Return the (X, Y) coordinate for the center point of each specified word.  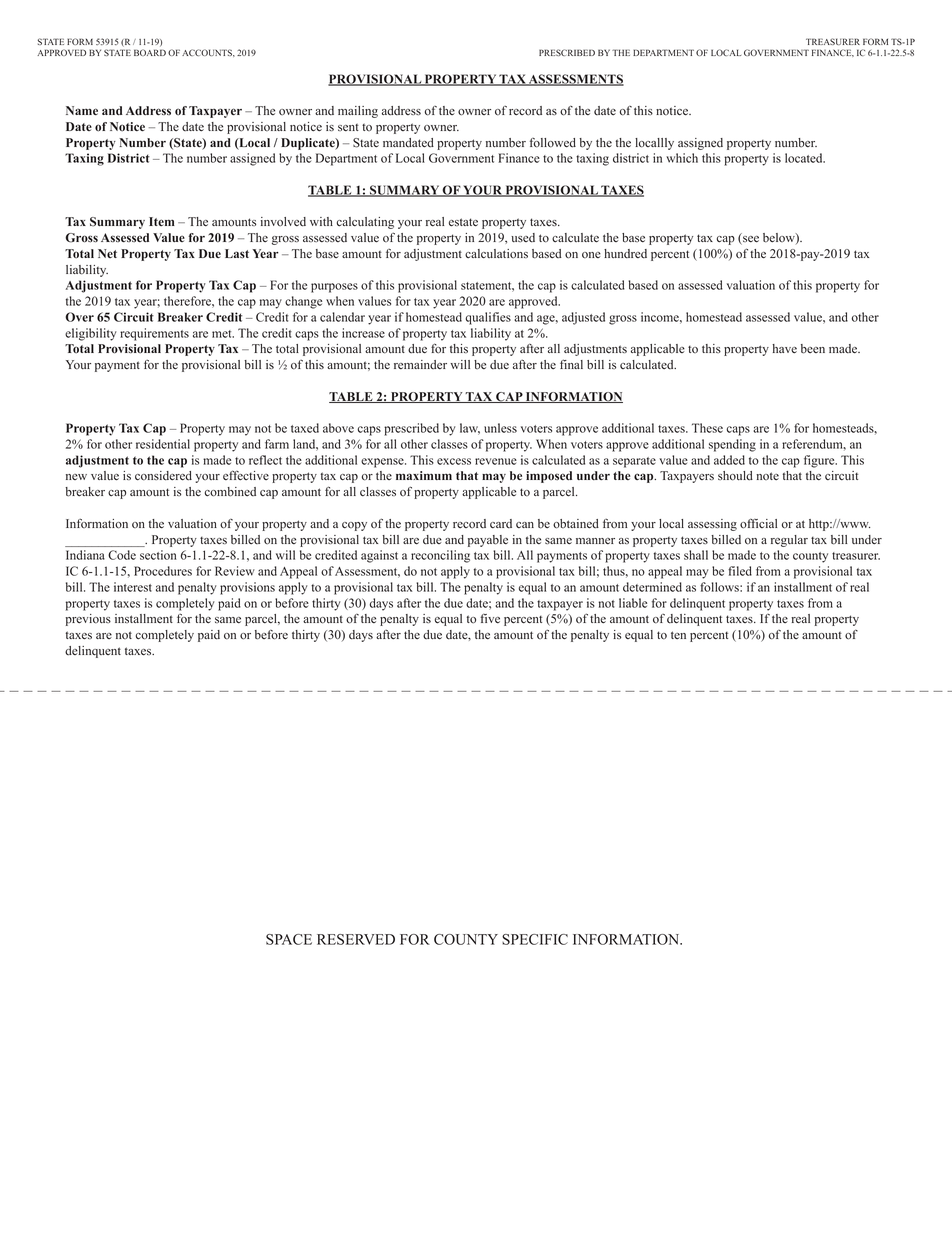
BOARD (150, 52)
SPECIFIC (535, 939)
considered (163, 476)
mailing (358, 112)
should (735, 476)
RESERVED (356, 939)
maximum (424, 475)
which (682, 158)
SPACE (289, 939)
